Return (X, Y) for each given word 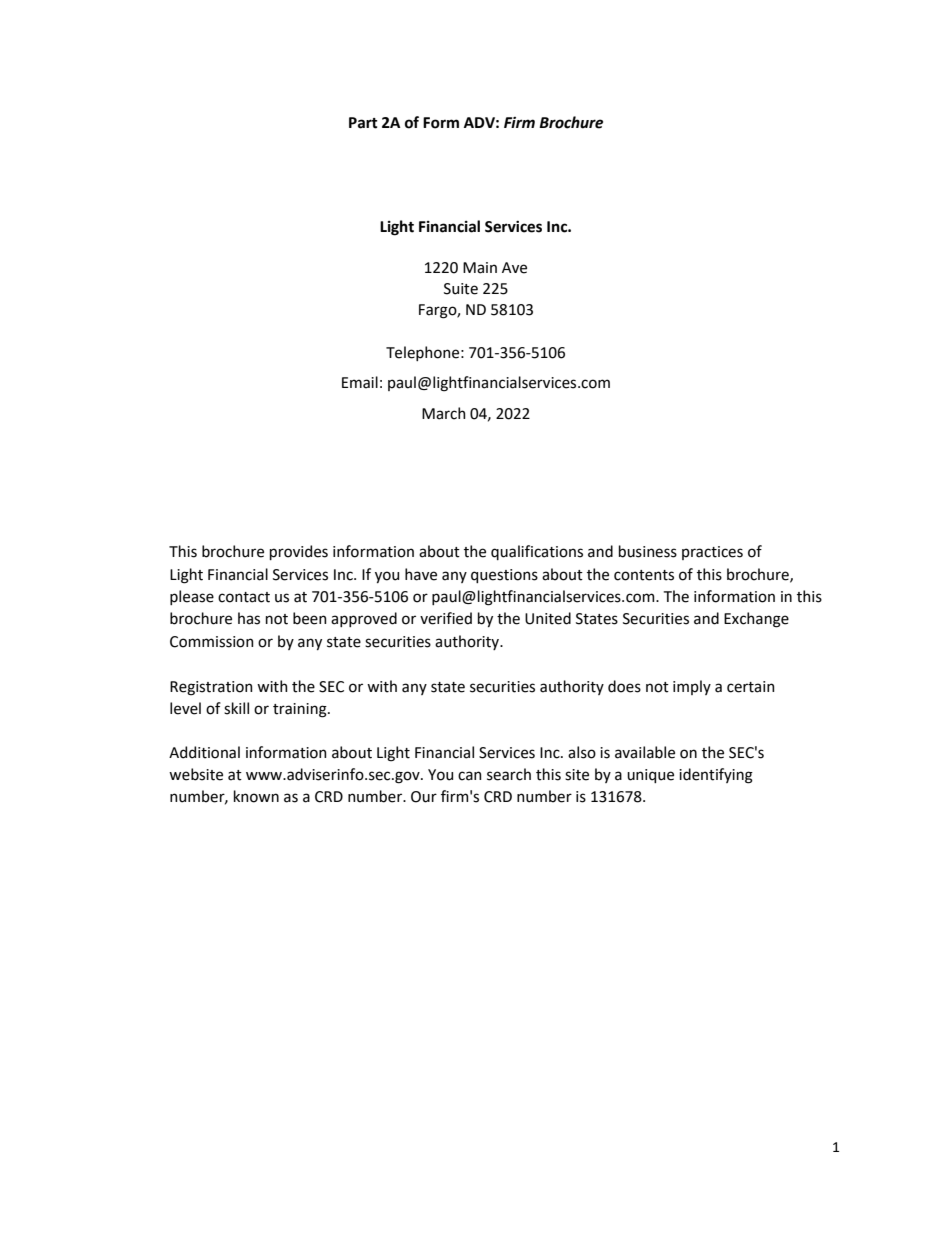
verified (446, 618)
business (648, 551)
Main (480, 268)
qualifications (537, 552)
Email (360, 382)
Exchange (756, 620)
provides (299, 552)
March (444, 413)
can (470, 776)
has (249, 618)
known (256, 796)
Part (363, 123)
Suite (461, 289)
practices (712, 553)
